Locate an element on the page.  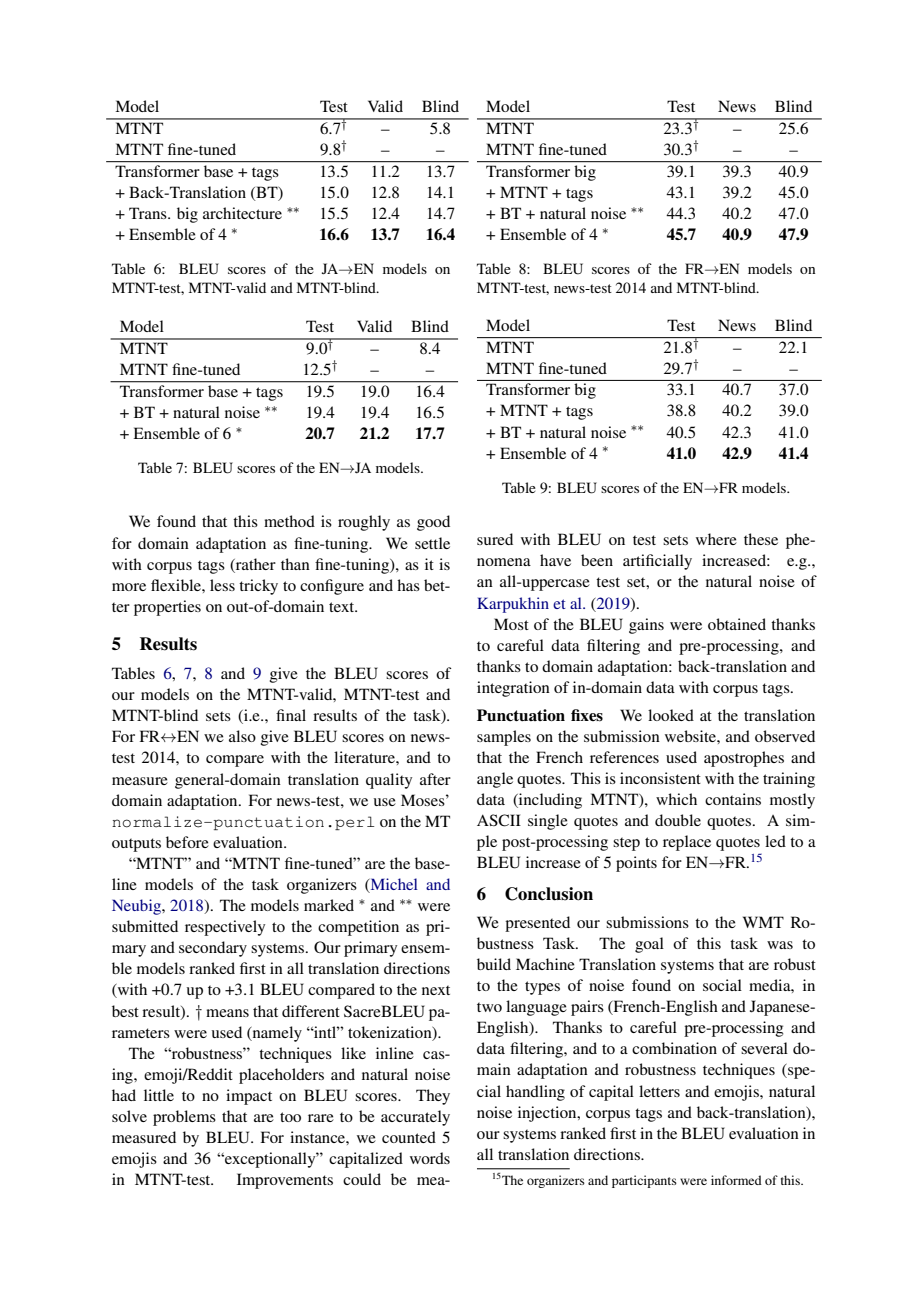
words is located at coordinates (430, 1158).
